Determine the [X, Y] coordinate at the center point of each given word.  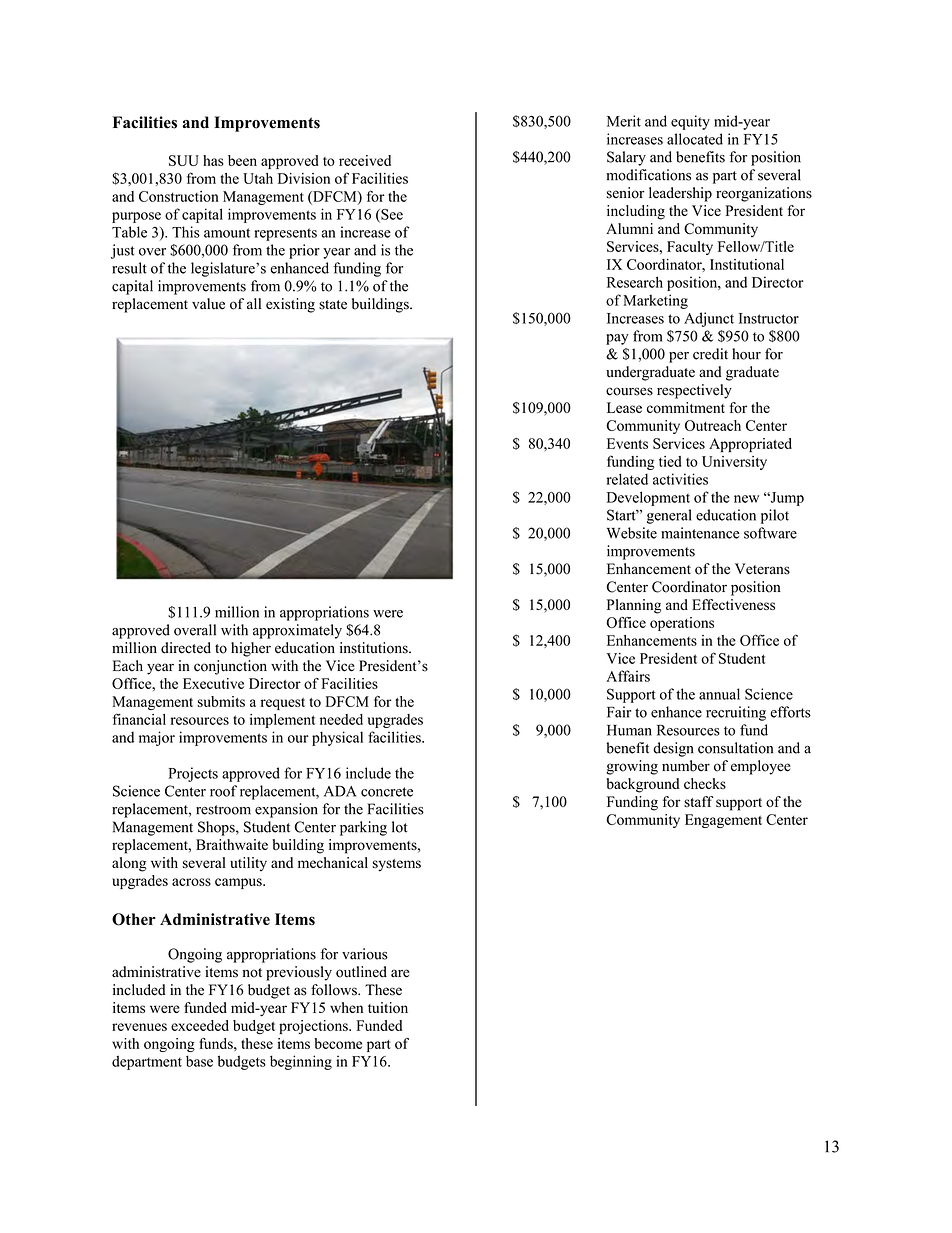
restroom [223, 810]
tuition [388, 1007]
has [213, 160]
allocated [695, 139]
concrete [387, 792]
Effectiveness [733, 604]
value [208, 304]
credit [710, 354]
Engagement [723, 821]
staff [698, 801]
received [365, 160]
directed [186, 648]
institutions [375, 648]
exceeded [200, 1025]
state [333, 305]
